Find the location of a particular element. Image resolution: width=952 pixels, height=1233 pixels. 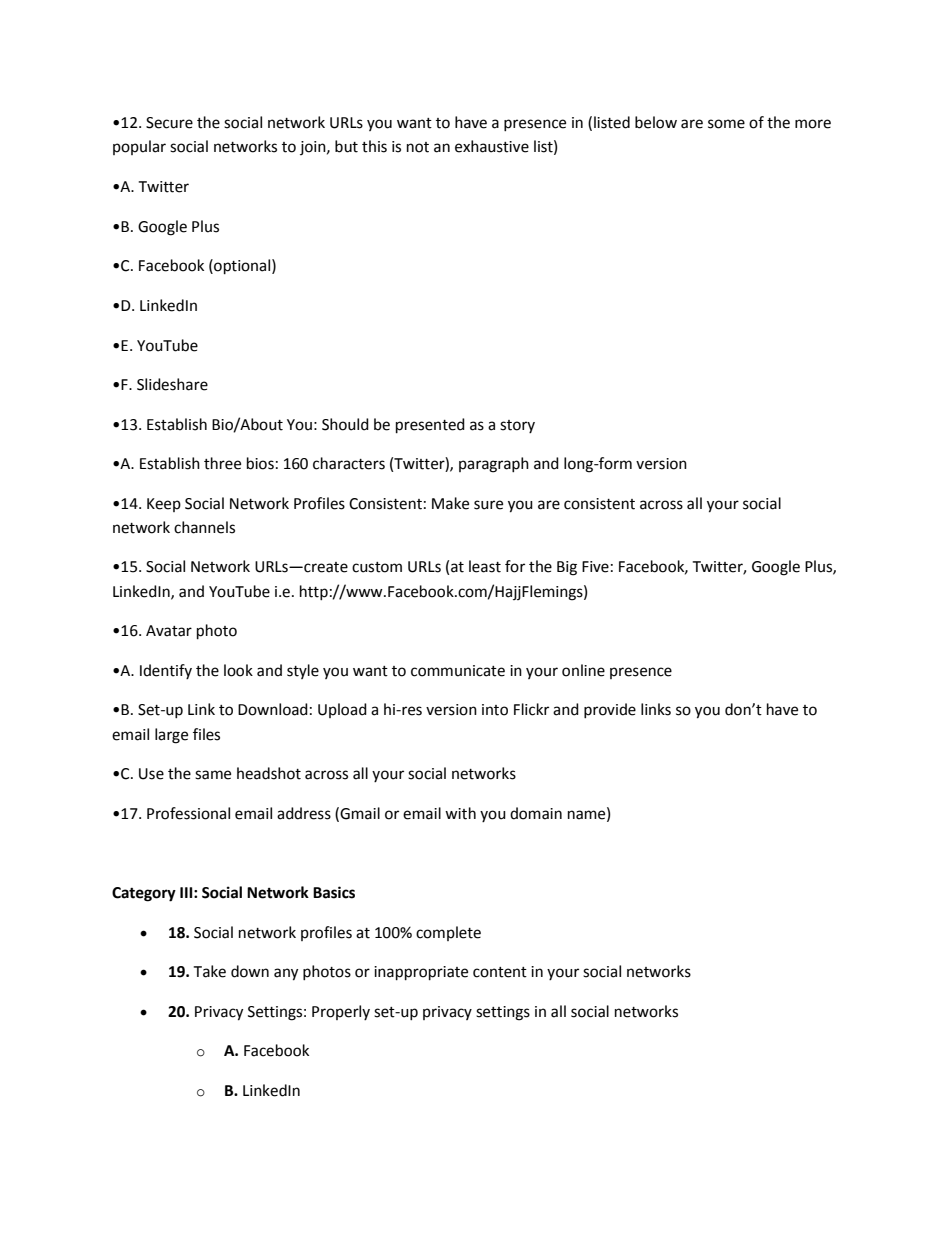

exhaustive is located at coordinates (492, 146).
